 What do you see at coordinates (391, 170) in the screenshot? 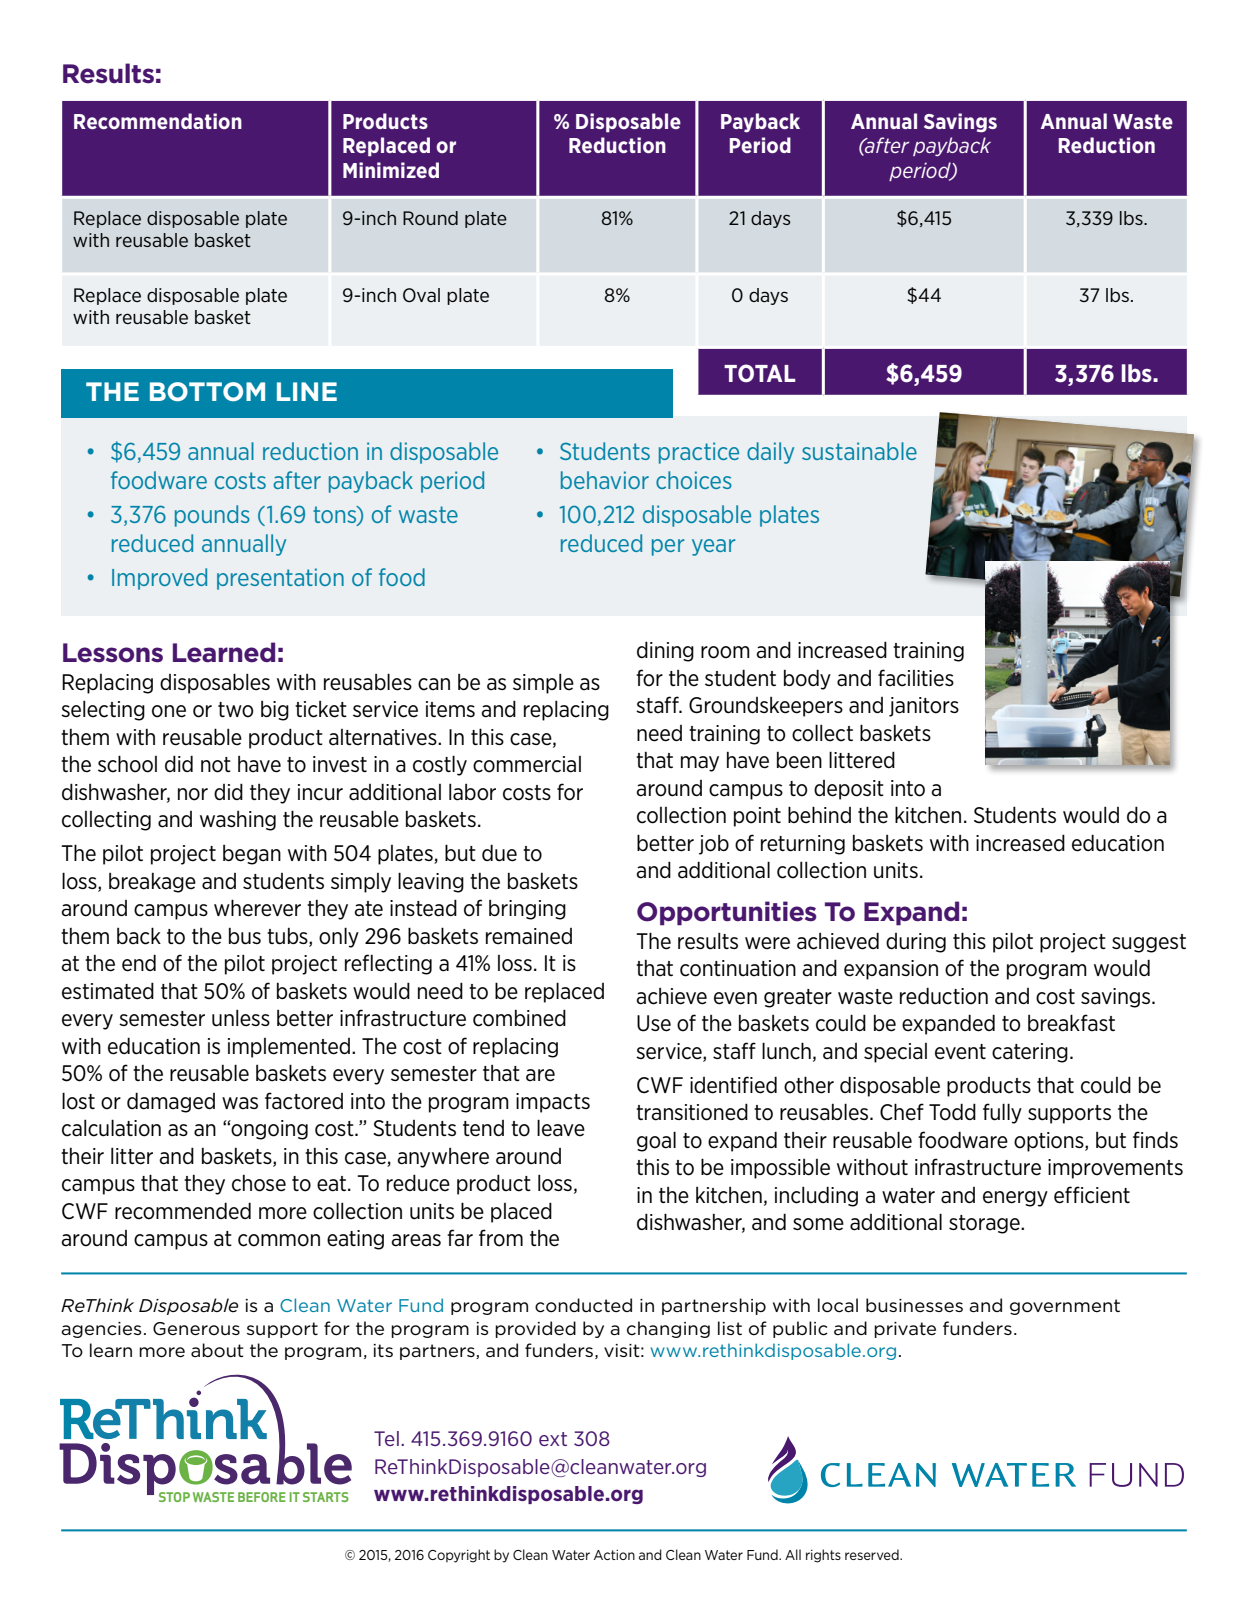
I see `Minimized` at bounding box center [391, 170].
